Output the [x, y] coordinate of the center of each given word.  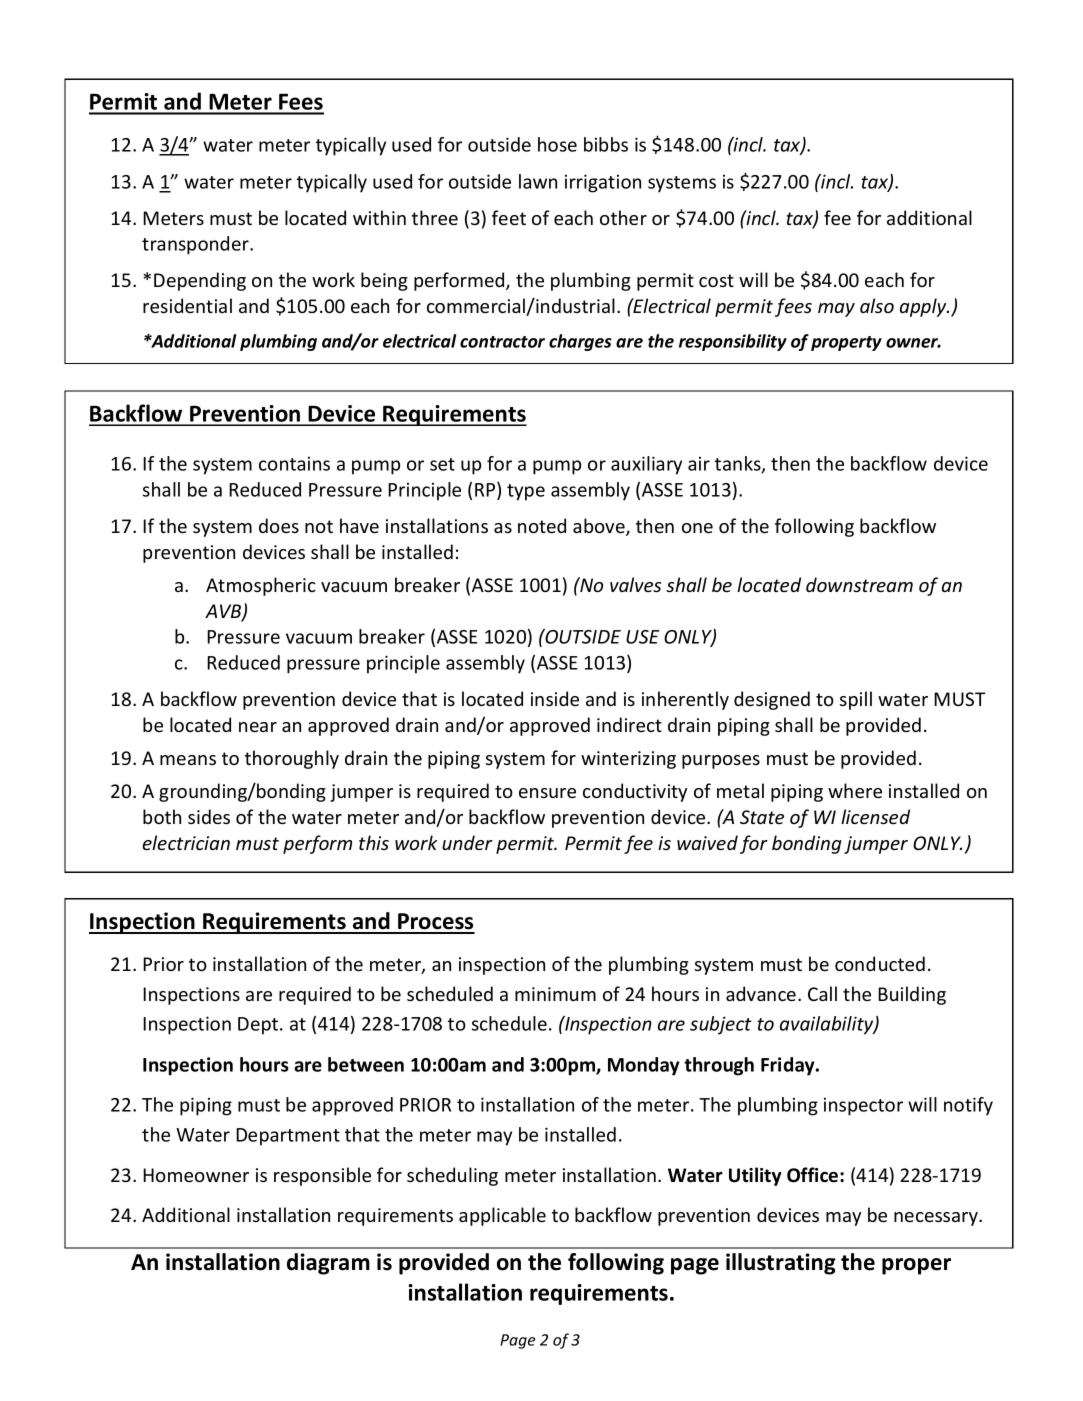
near [258, 727]
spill [856, 700]
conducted [880, 963]
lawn [538, 181]
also [877, 305]
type [526, 492]
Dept [259, 1026]
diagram [328, 1264]
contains [294, 464]
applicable [502, 1216]
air [699, 464]
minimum [555, 994]
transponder [196, 245]
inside [555, 698]
